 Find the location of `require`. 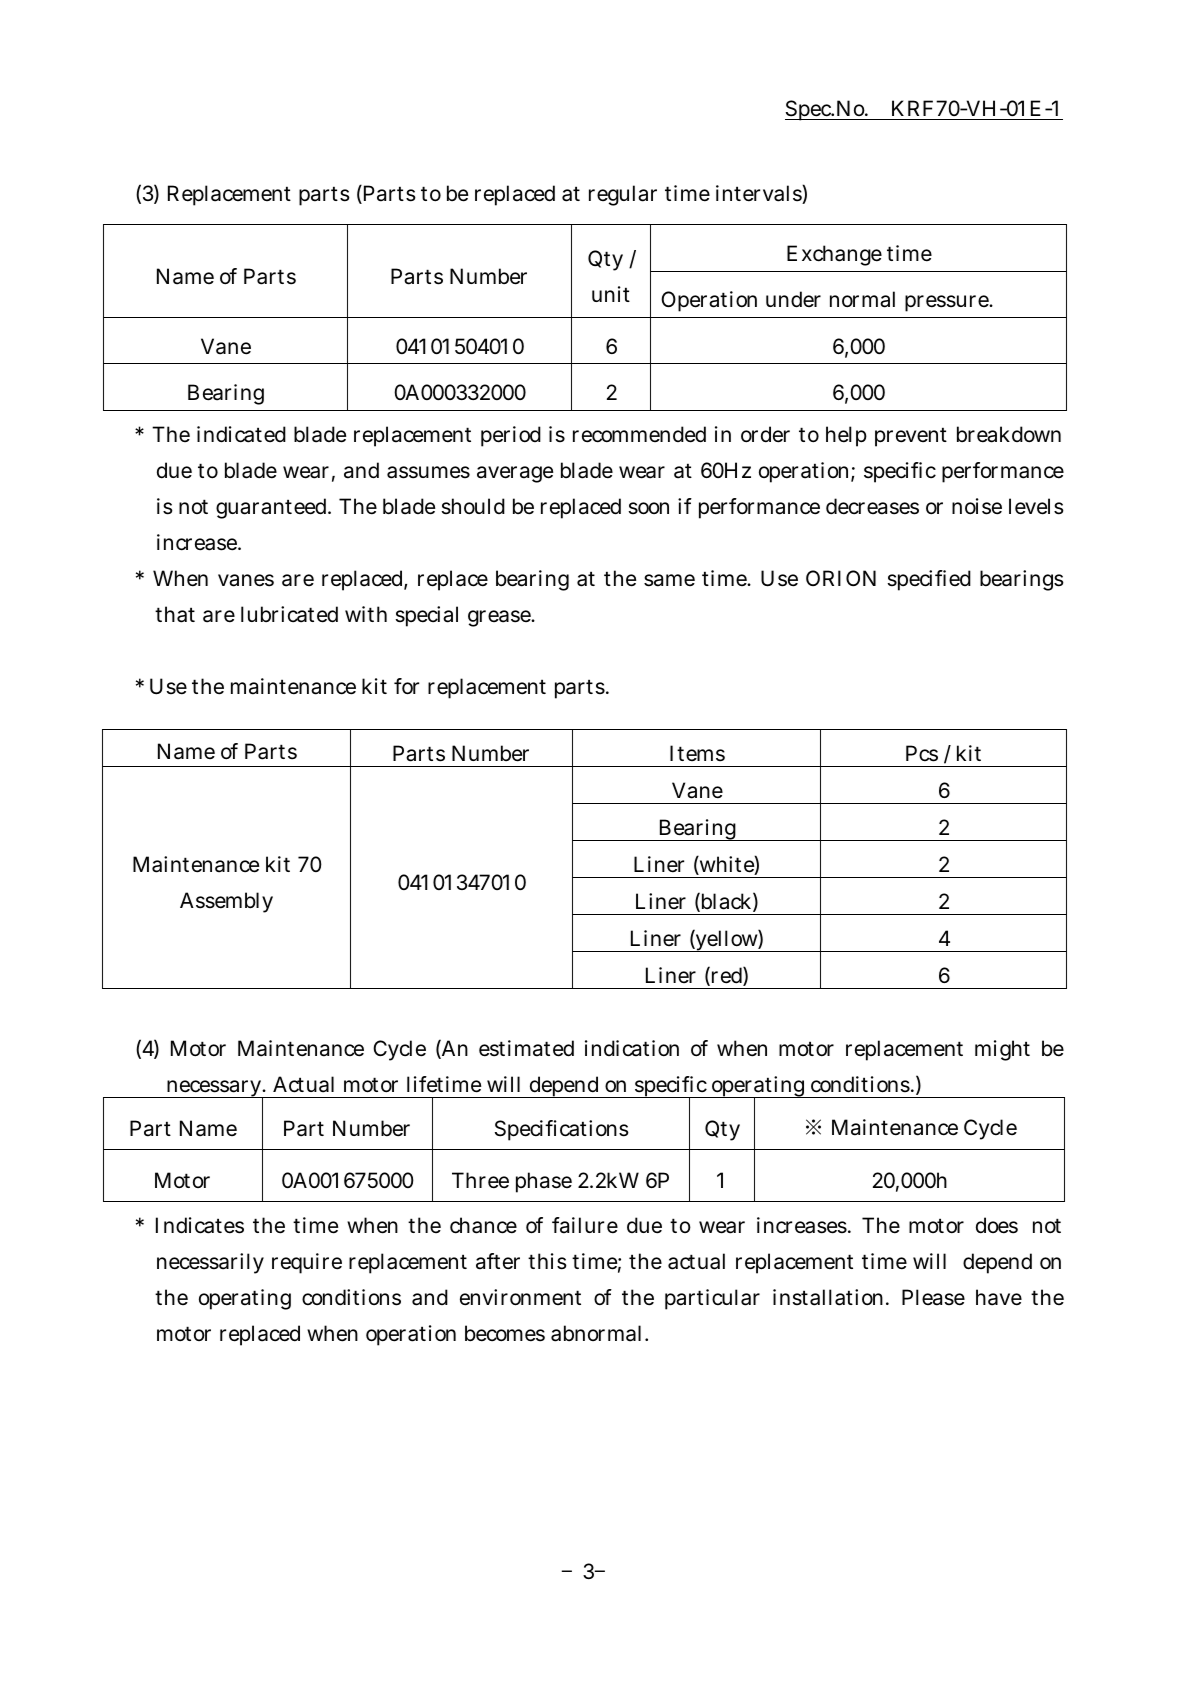

require is located at coordinates (307, 1263).
